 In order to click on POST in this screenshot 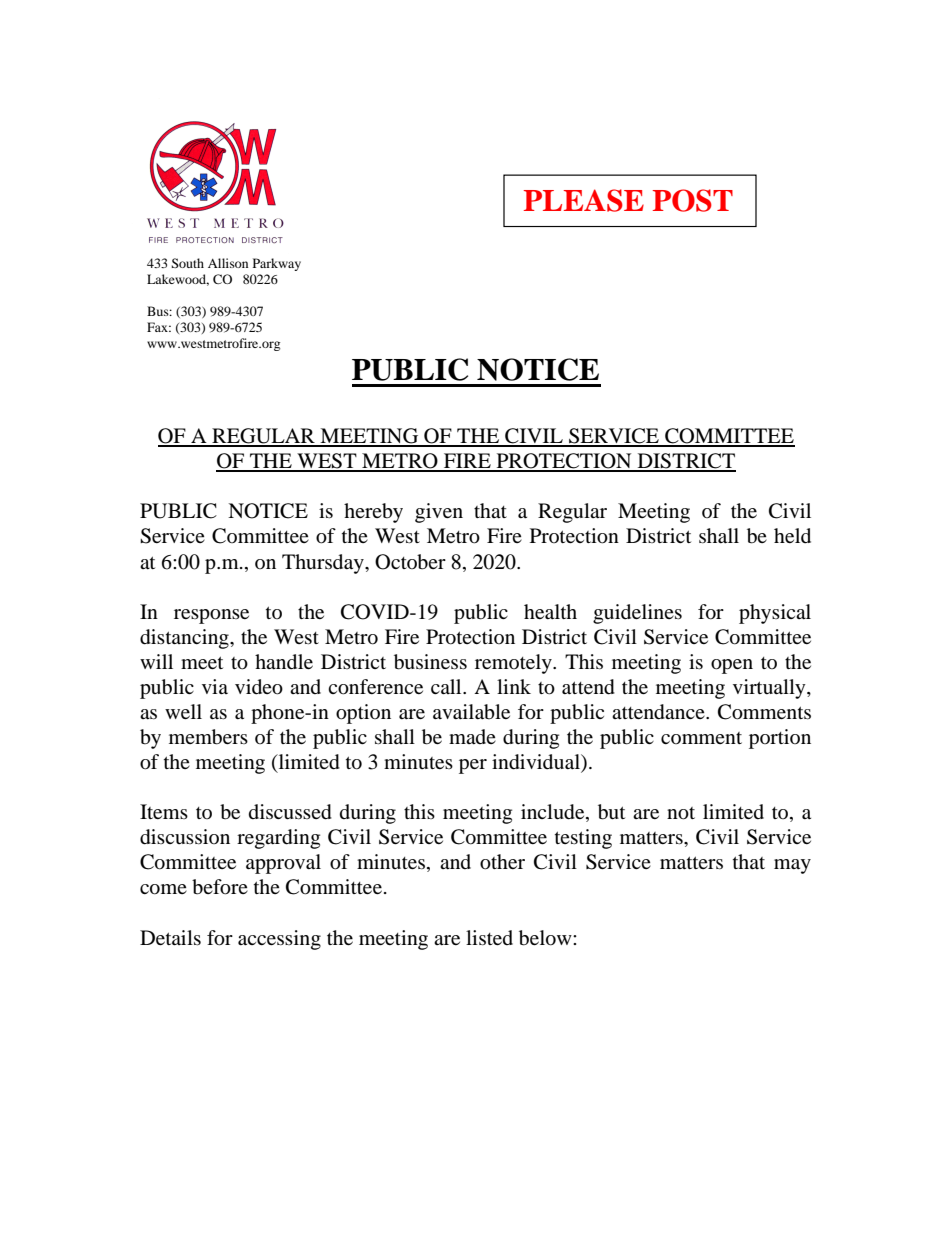, I will do `click(693, 200)`.
